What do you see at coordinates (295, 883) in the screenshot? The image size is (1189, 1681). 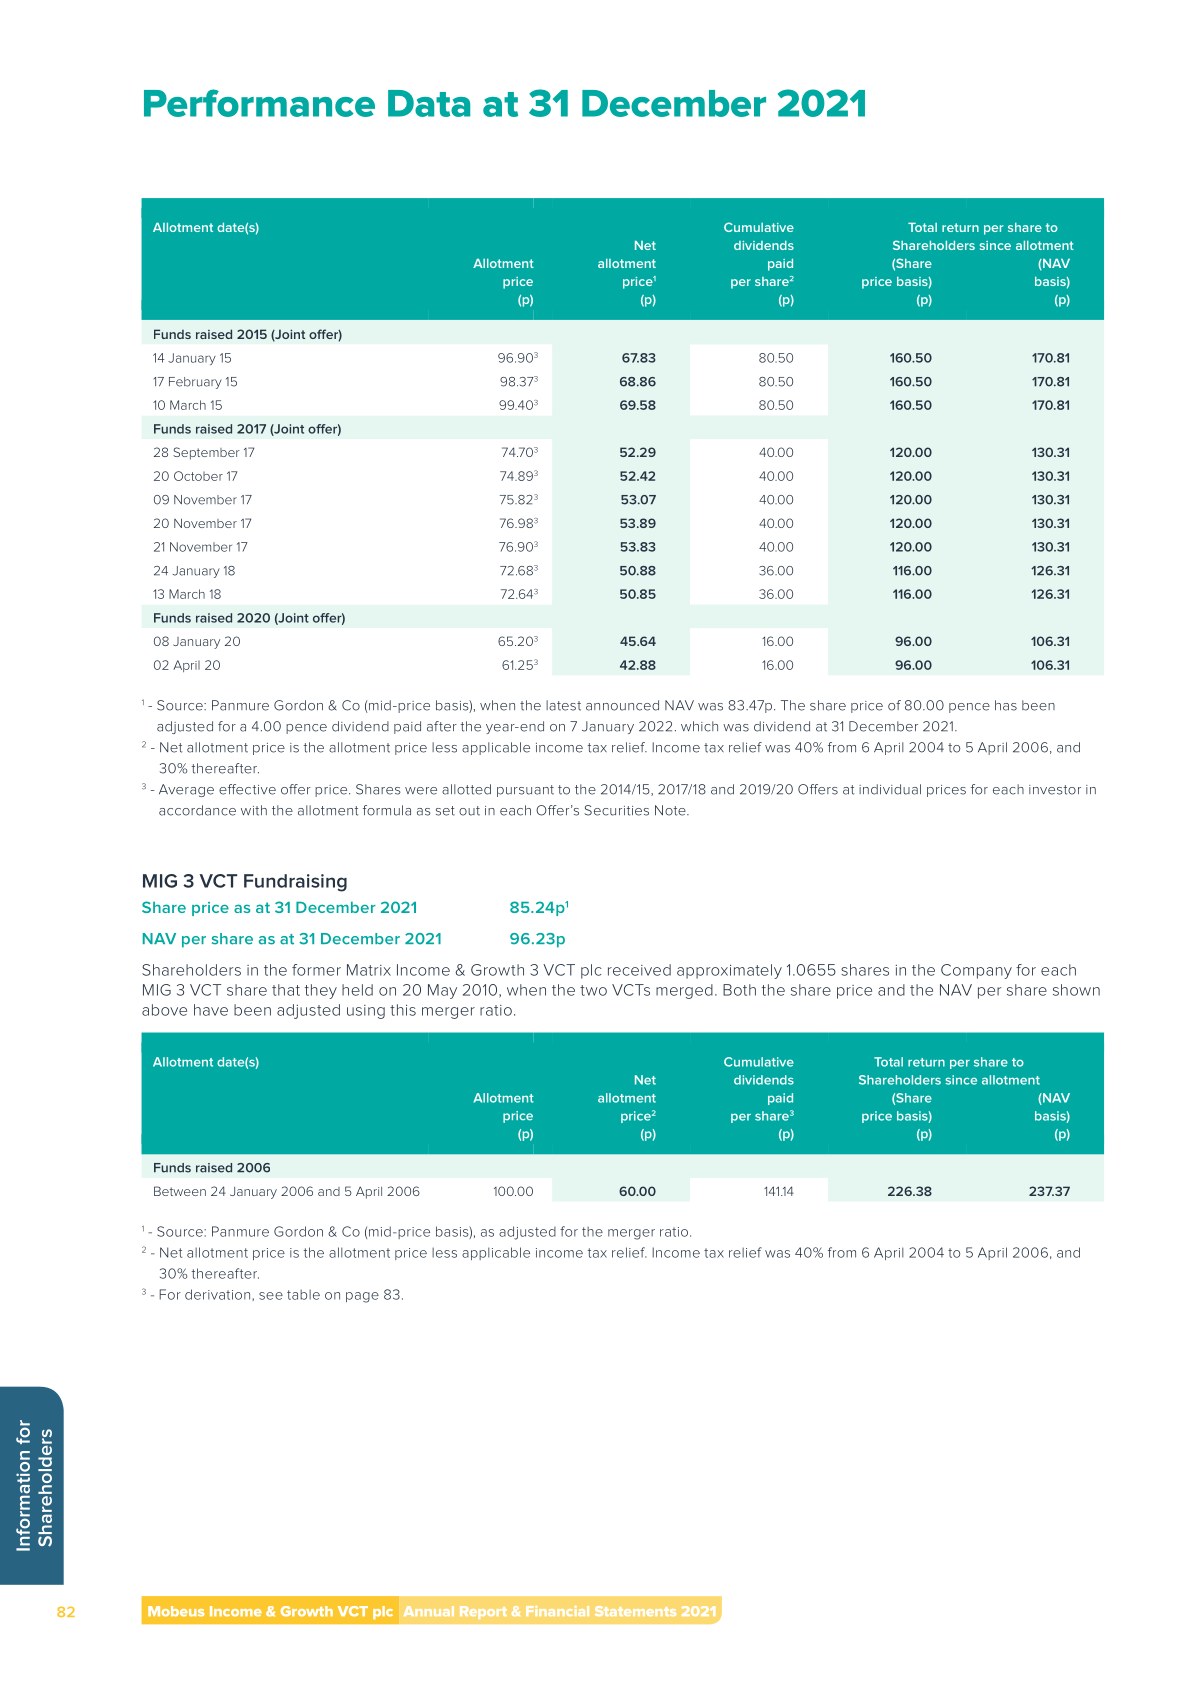 I see `Fundraising` at bounding box center [295, 883].
